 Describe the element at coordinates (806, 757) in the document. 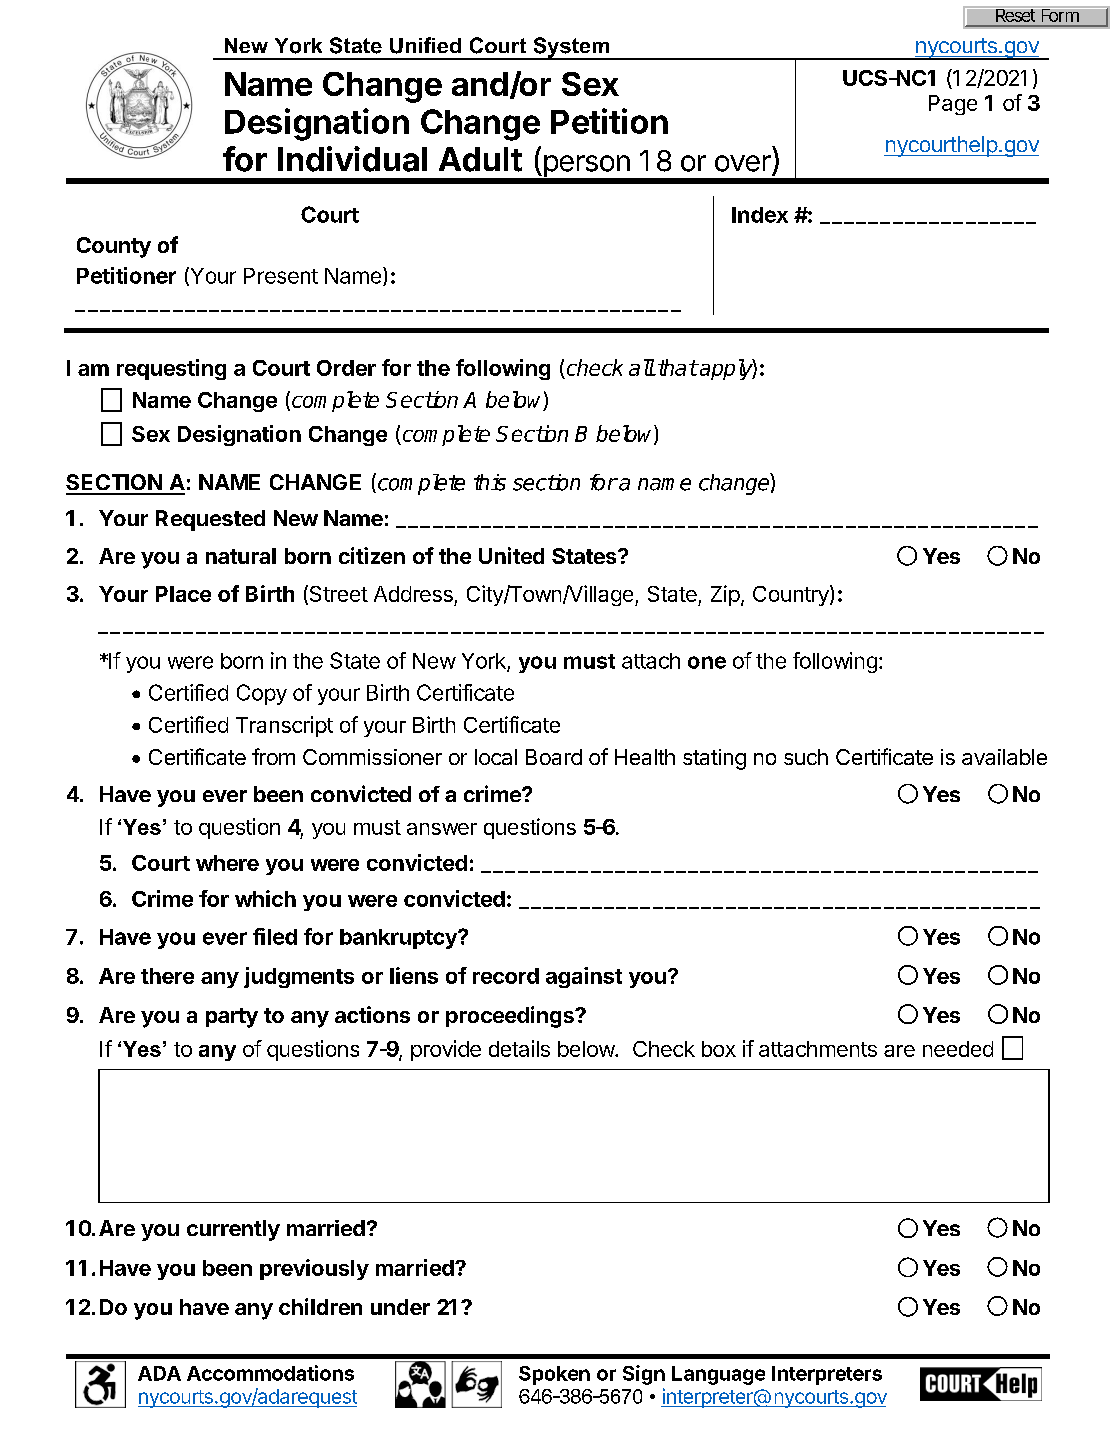

I see `such` at that location.
